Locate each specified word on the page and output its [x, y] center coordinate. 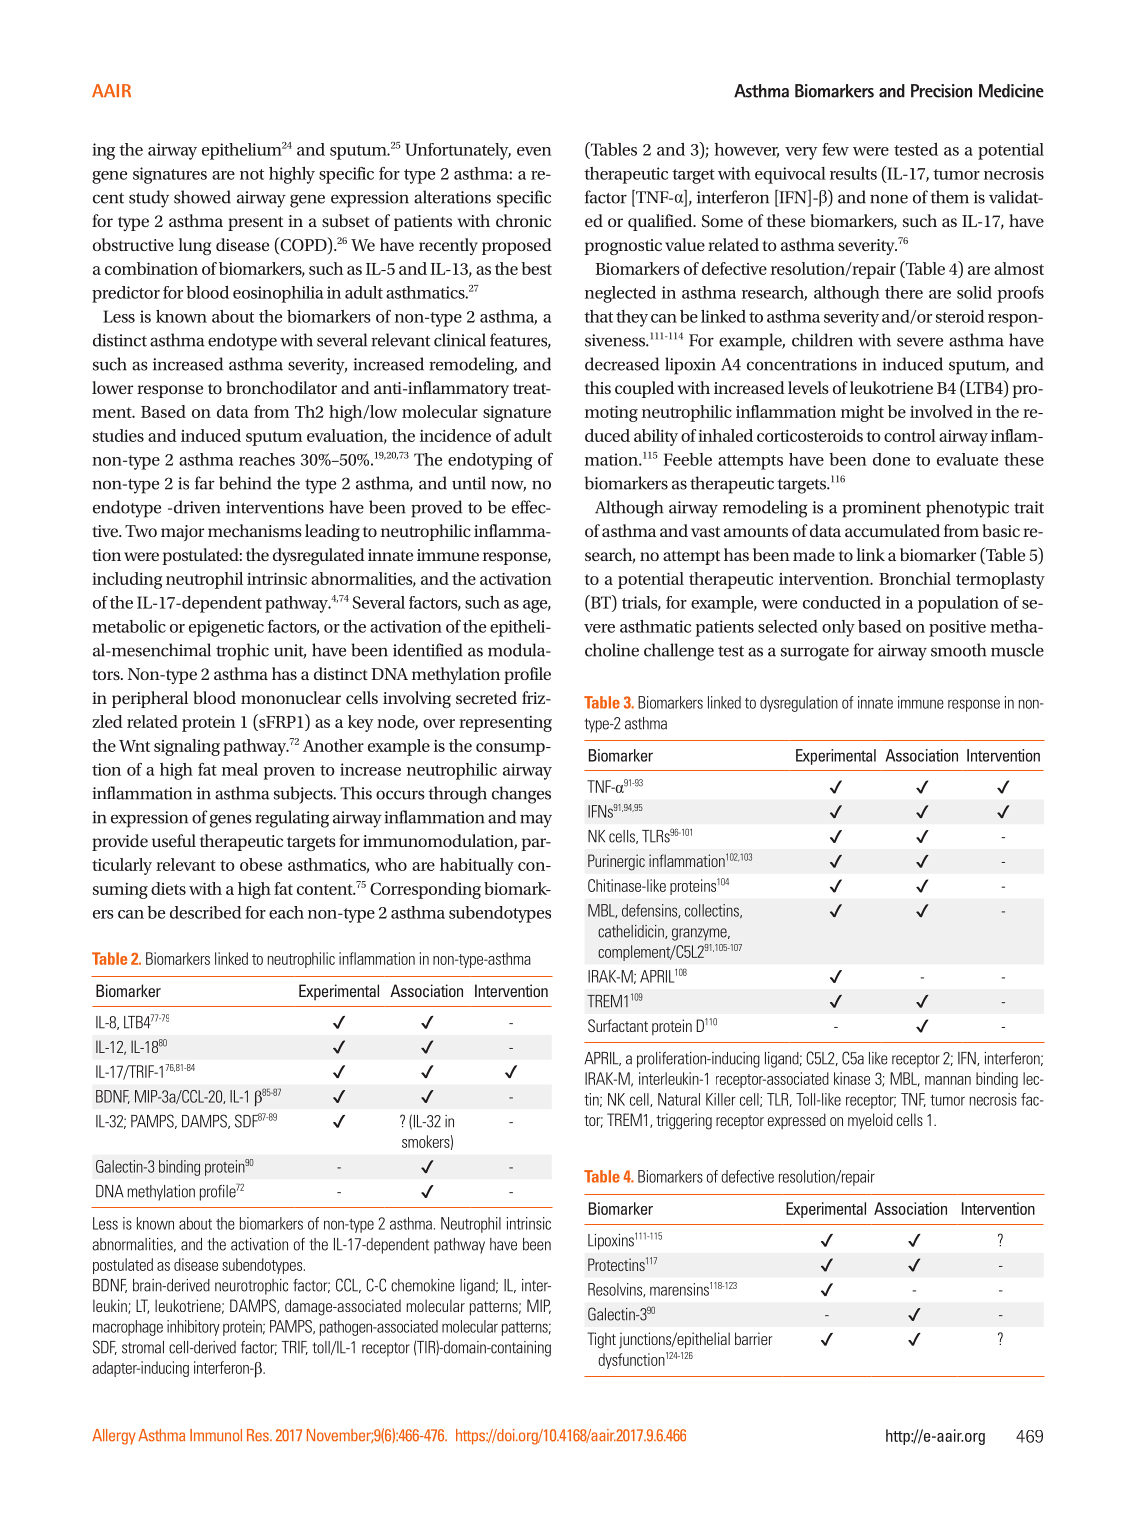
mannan [948, 1080]
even [534, 151]
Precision [941, 91]
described [206, 912]
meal [240, 769]
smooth [958, 650]
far [204, 483]
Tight [601, 1340]
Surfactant [618, 1025]
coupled [644, 389]
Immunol [216, 1435]
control [910, 435]
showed [202, 197]
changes [521, 795]
